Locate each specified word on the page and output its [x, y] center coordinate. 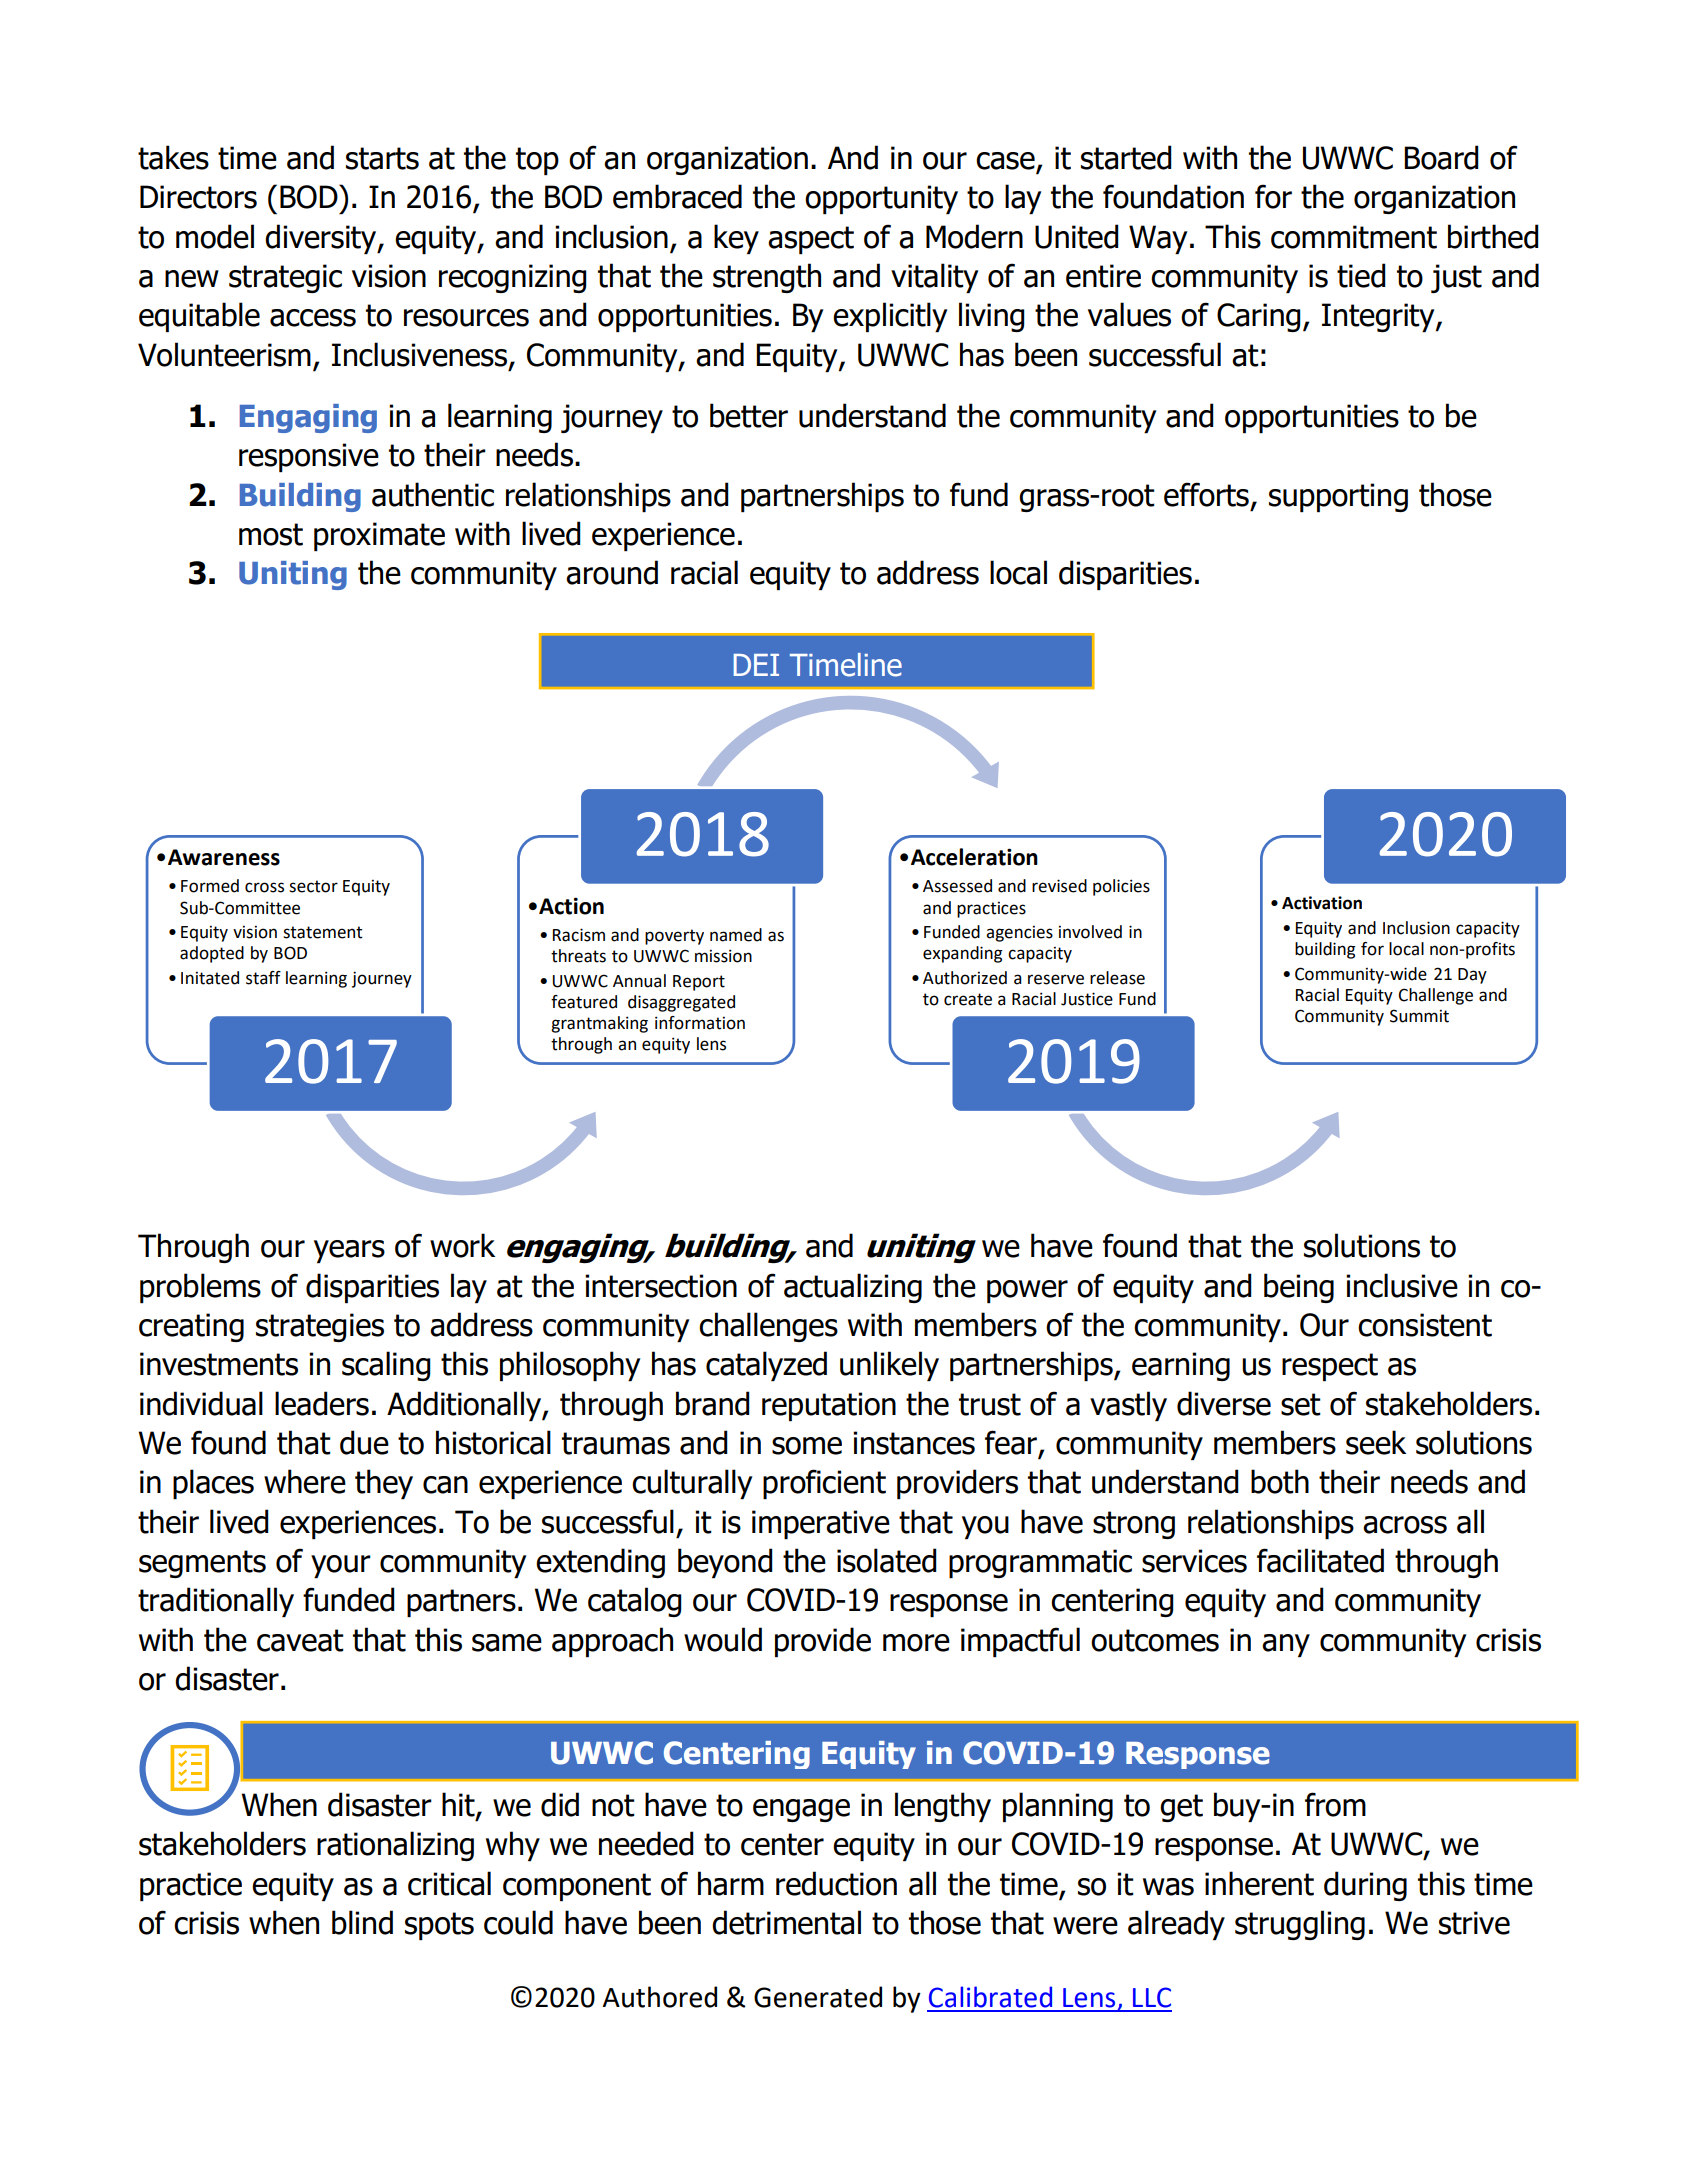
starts [382, 158]
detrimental [786, 1922]
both [1280, 1481]
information [700, 1023]
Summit [1419, 1016]
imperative [821, 1524]
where [305, 1481]
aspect [811, 240]
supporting [1338, 497]
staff [263, 978]
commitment [1354, 237]
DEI [756, 665]
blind [362, 1922]
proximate [379, 536]
